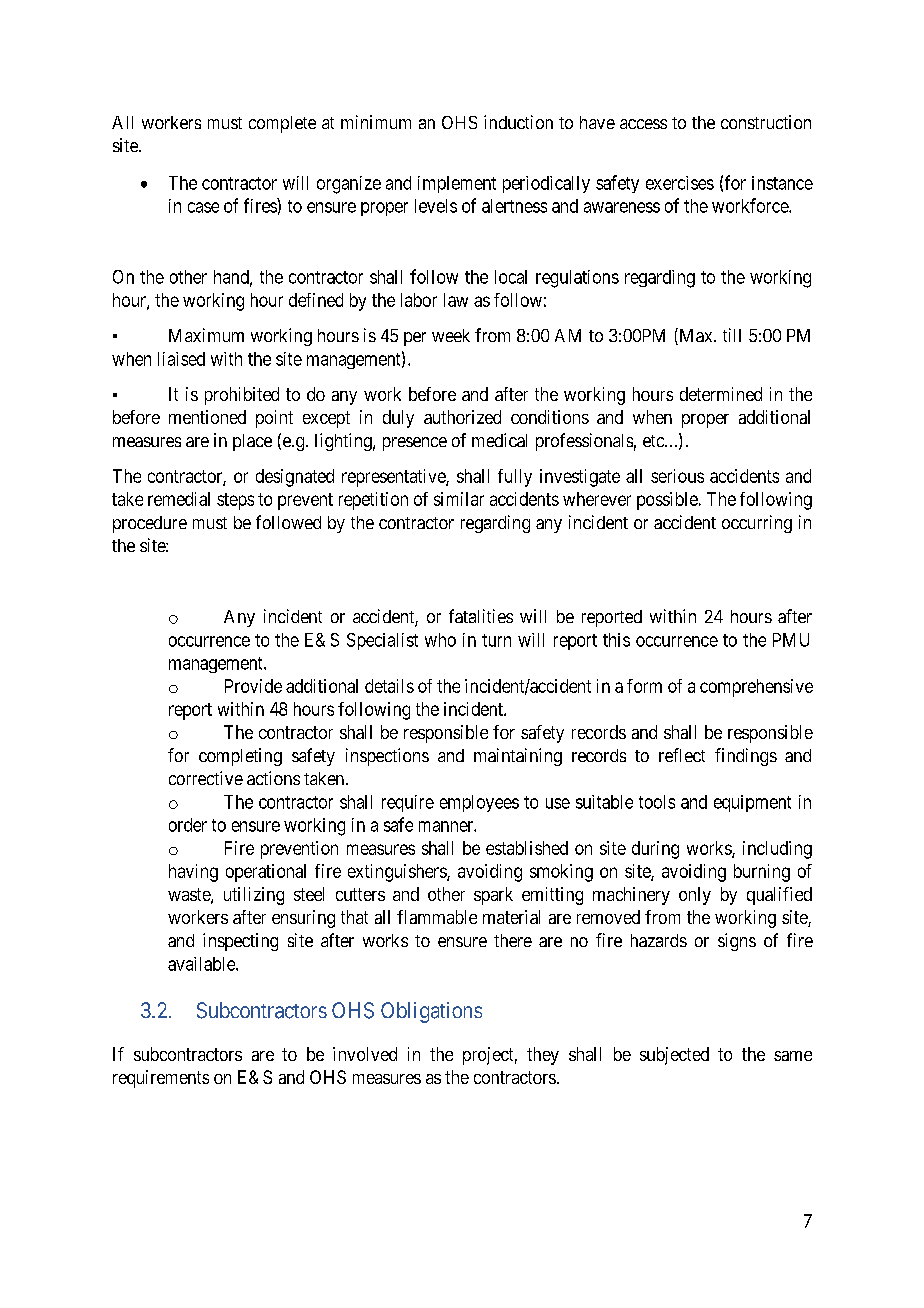  What do you see at coordinates (457, 184) in the screenshot?
I see `implement` at bounding box center [457, 184].
